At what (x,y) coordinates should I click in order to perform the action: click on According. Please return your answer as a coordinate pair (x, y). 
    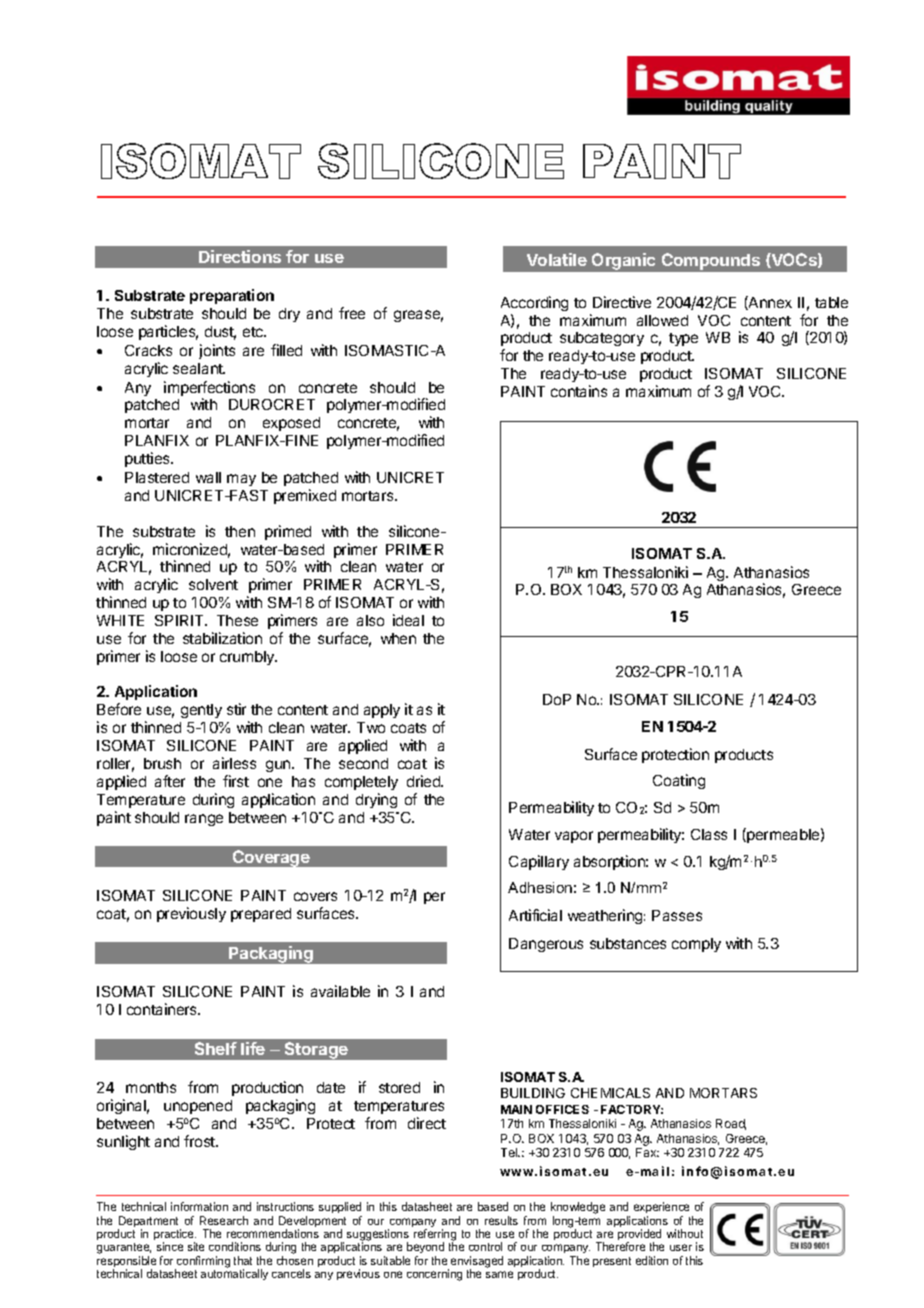
    Looking at the image, I should click on (534, 303).
